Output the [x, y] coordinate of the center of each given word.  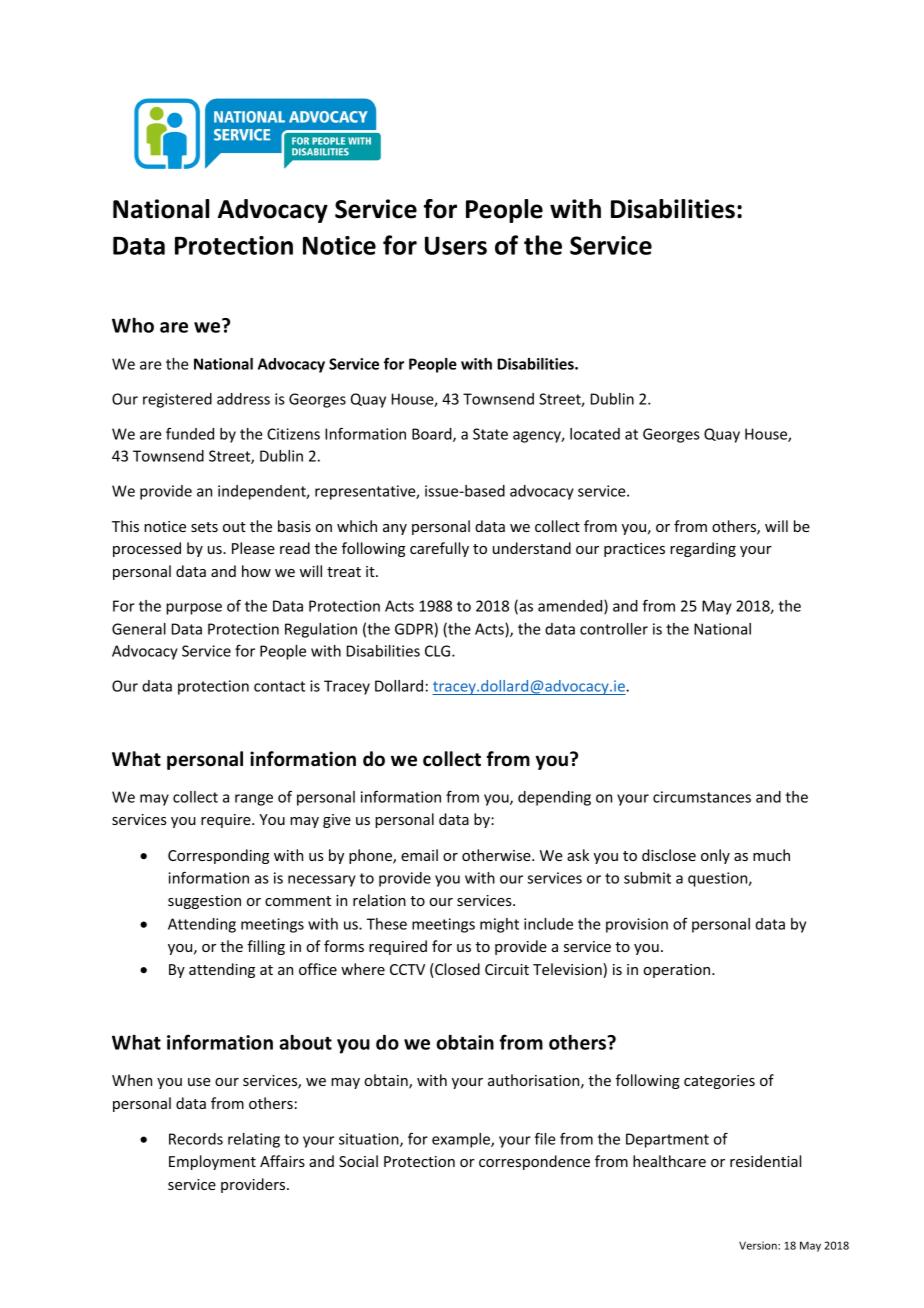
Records [196, 1139]
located [595, 434]
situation [370, 1140]
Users [456, 245]
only [715, 856]
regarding [703, 549]
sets [204, 527]
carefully [439, 549]
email [419, 855]
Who [133, 325]
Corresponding [218, 856]
